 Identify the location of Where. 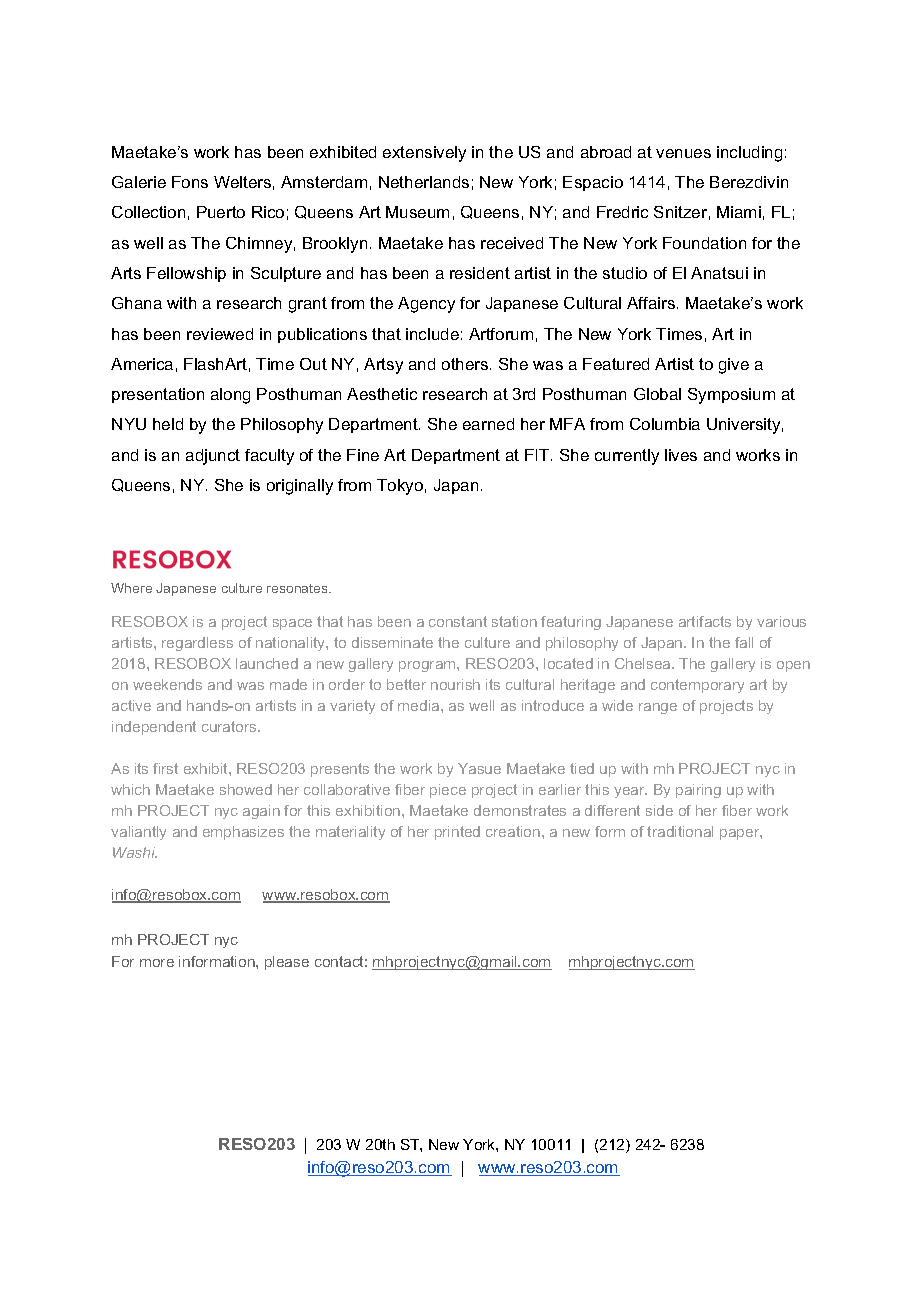
(131, 588).
